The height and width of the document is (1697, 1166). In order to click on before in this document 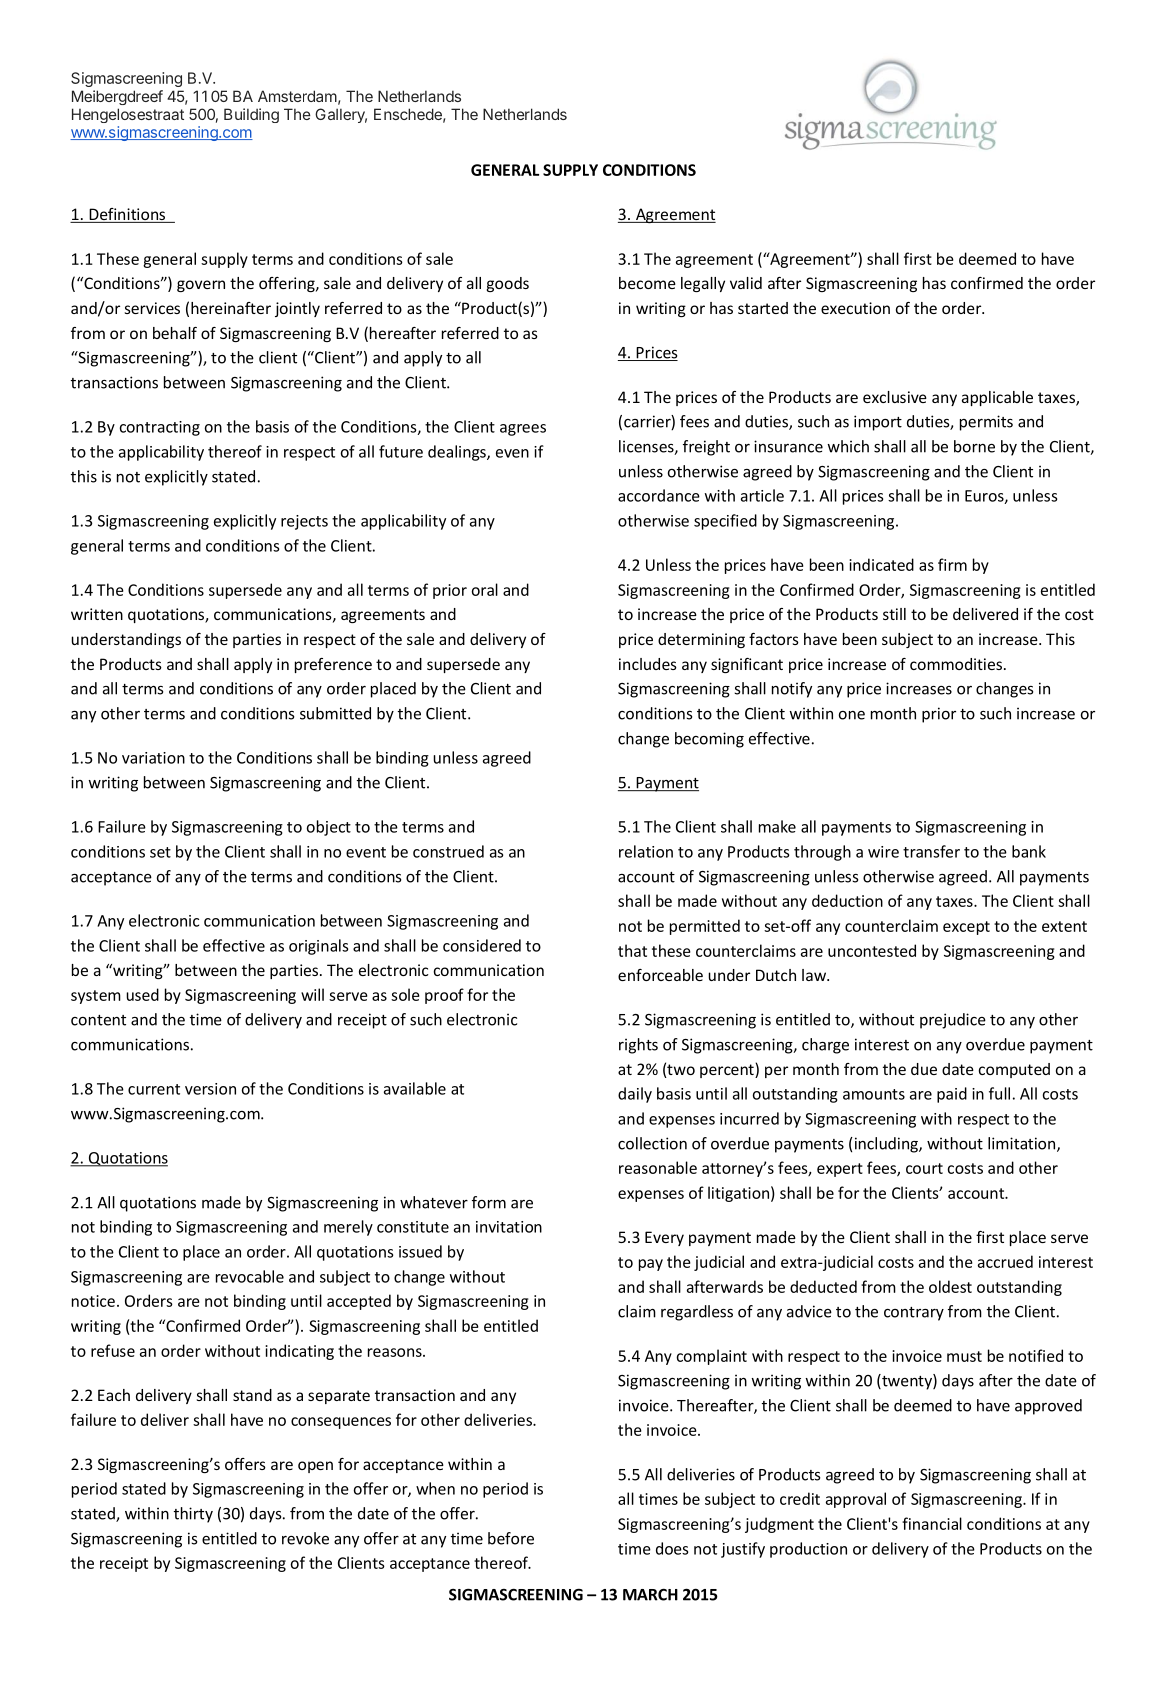, I will do `click(511, 1538)`.
